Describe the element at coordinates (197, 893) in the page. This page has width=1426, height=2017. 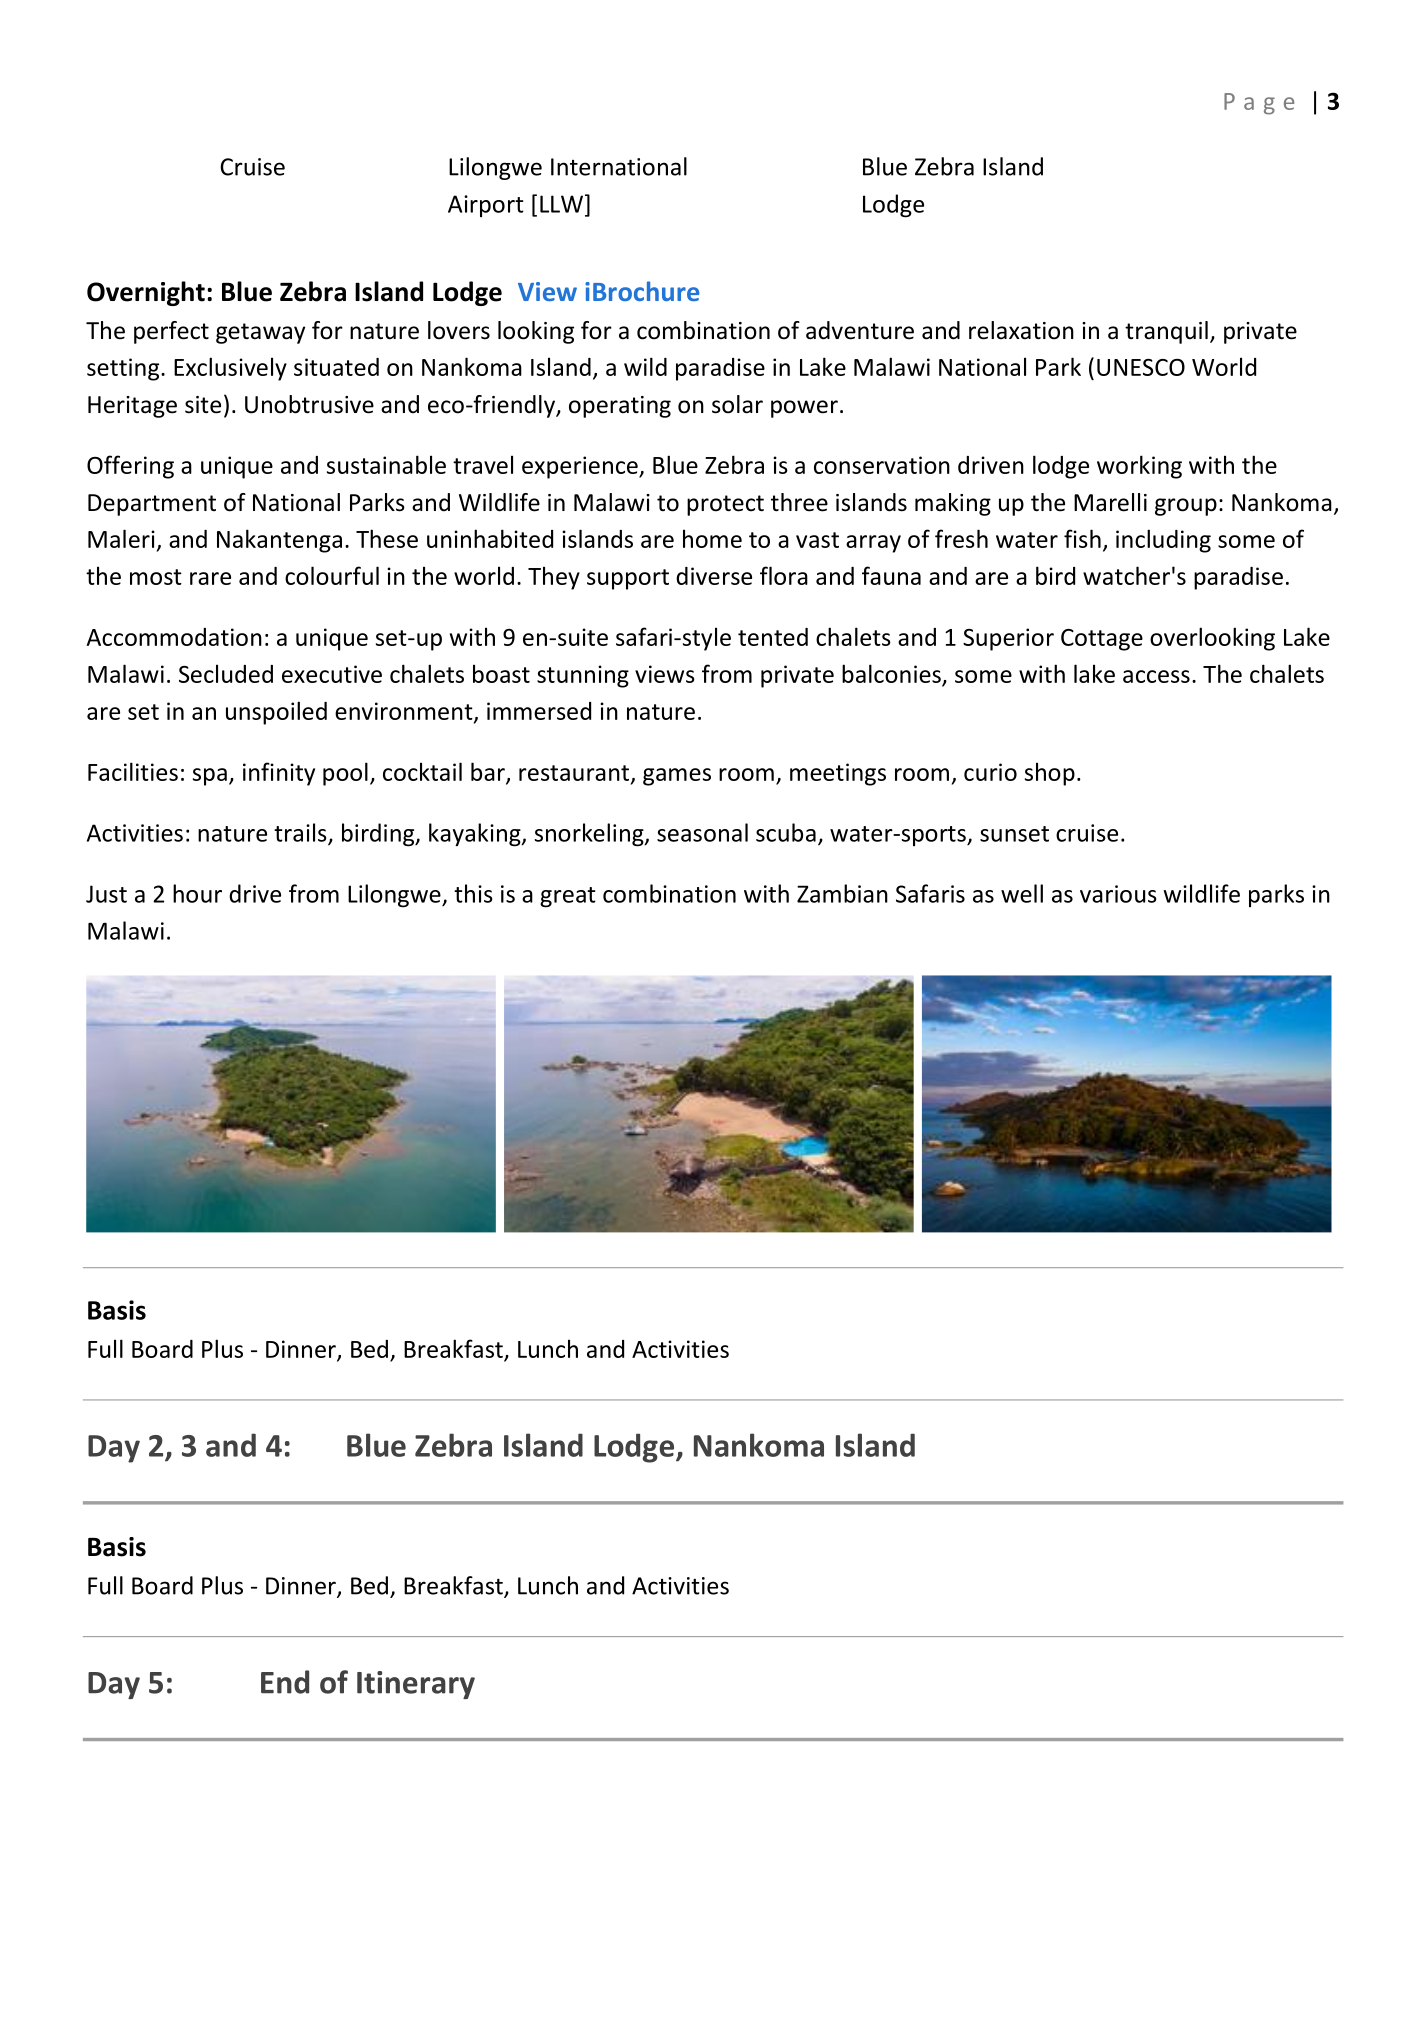
I see `hour` at that location.
